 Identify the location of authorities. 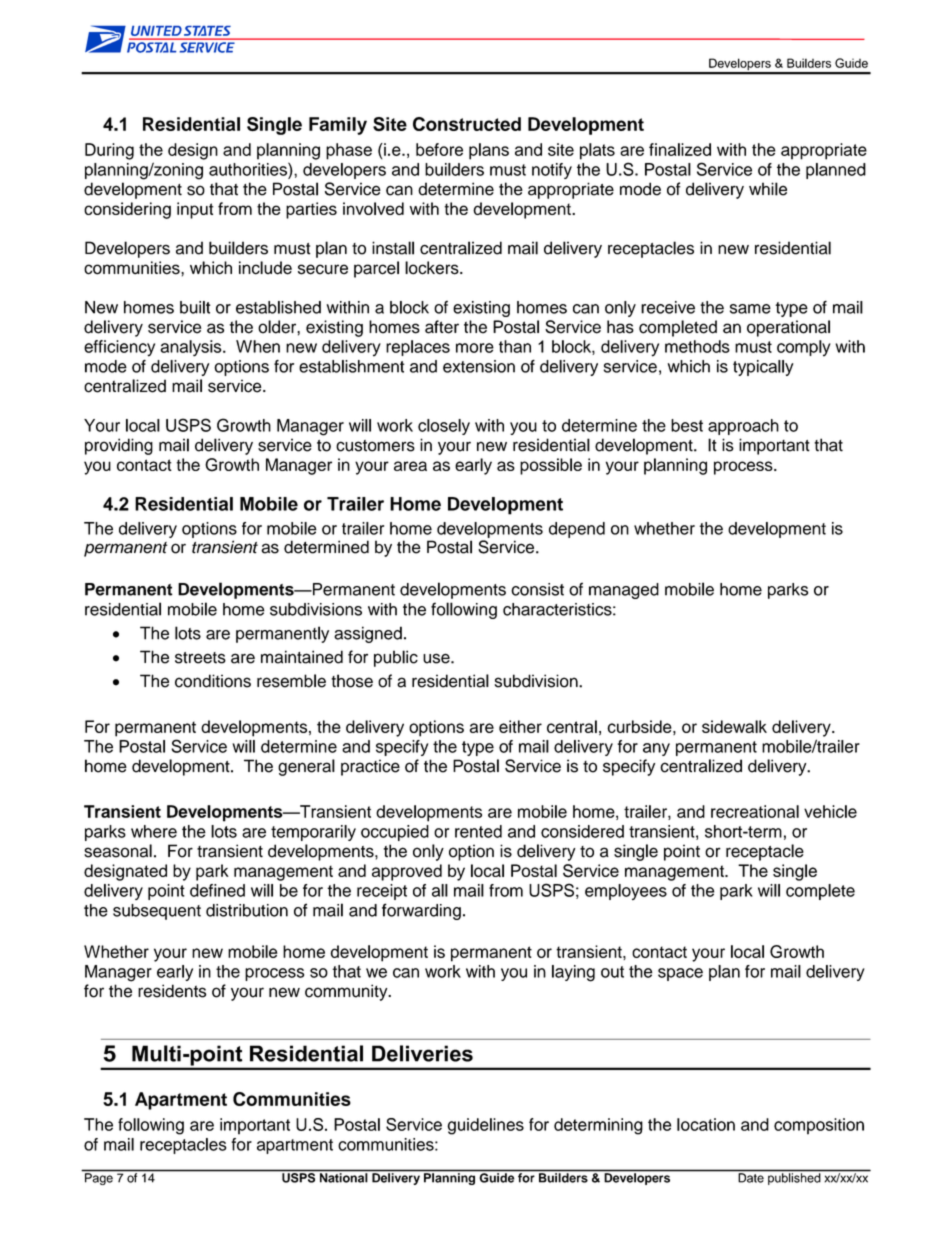
(249, 169).
